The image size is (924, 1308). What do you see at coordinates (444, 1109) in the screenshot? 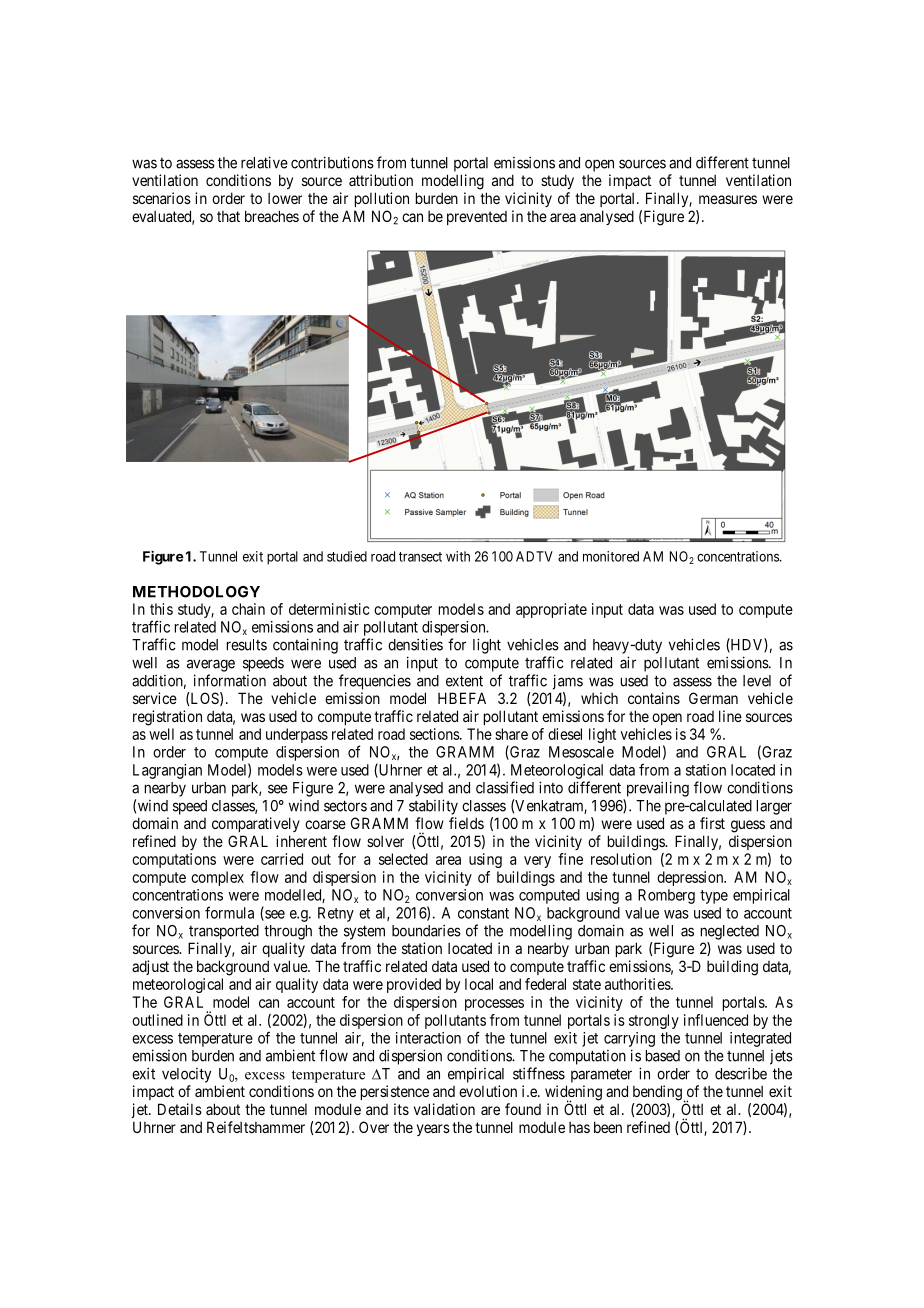
I see `validation` at bounding box center [444, 1109].
